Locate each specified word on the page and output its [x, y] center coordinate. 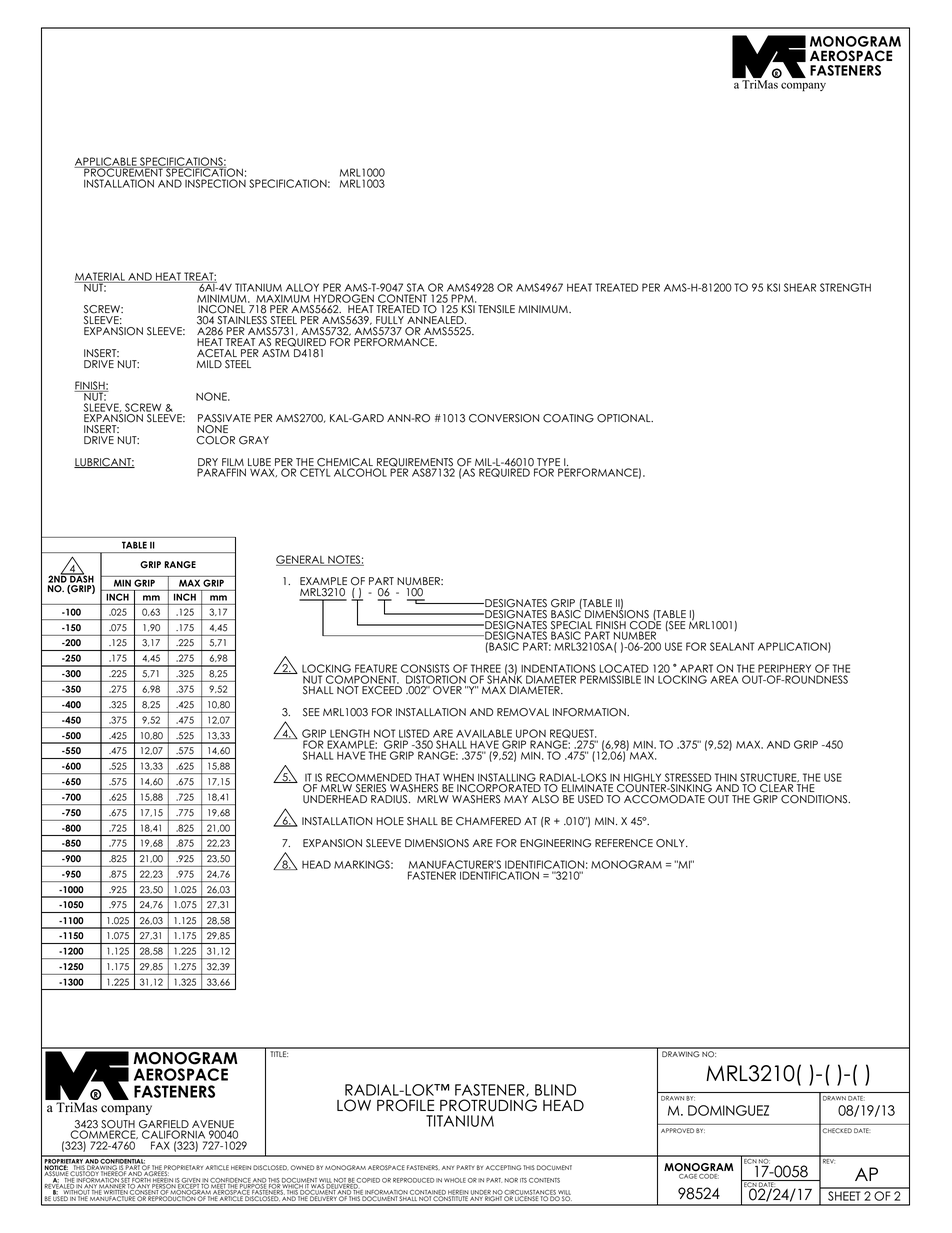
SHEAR [800, 287]
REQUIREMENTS [414, 463]
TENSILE [496, 309]
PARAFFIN [221, 472]
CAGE [688, 1176]
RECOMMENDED [369, 777]
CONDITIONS [815, 799]
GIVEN [191, 1181]
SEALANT [732, 646]
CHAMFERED [488, 821]
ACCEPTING [503, 1167]
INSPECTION [215, 183]
